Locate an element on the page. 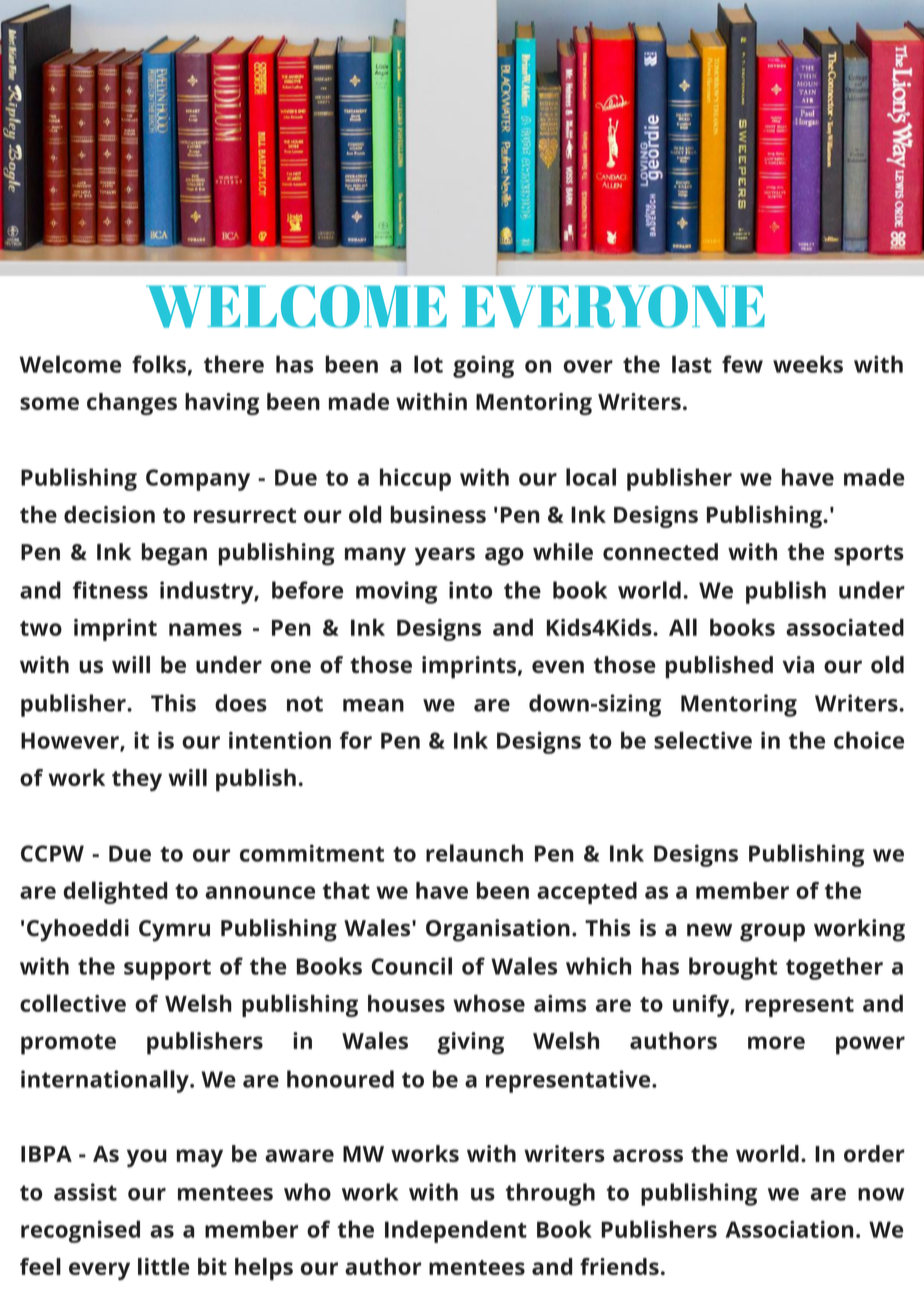  names is located at coordinates (205, 629).
